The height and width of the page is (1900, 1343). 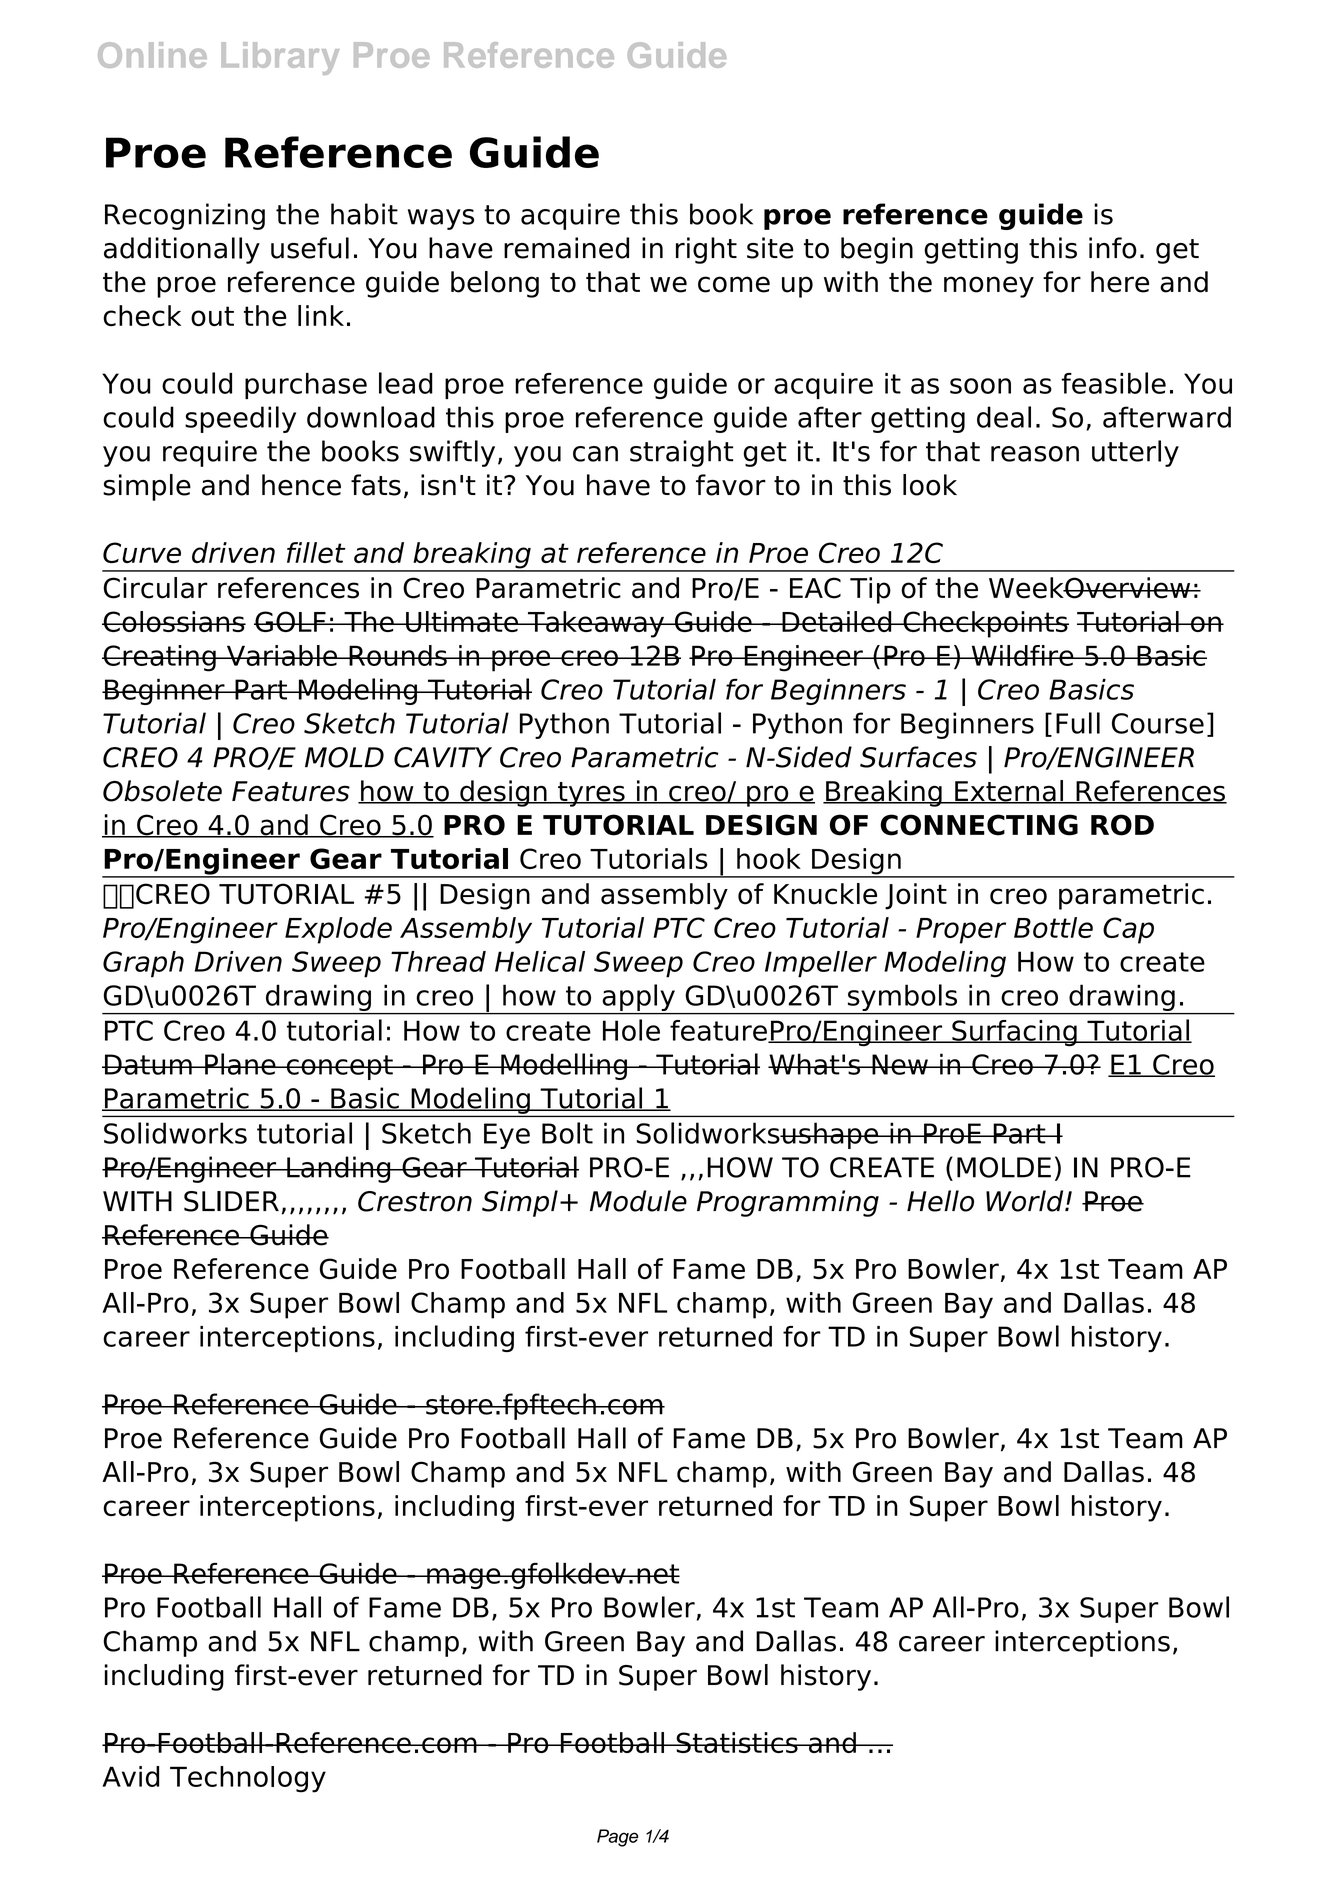 What do you see at coordinates (240, 1064) in the page?
I see `Plane` at bounding box center [240, 1064].
